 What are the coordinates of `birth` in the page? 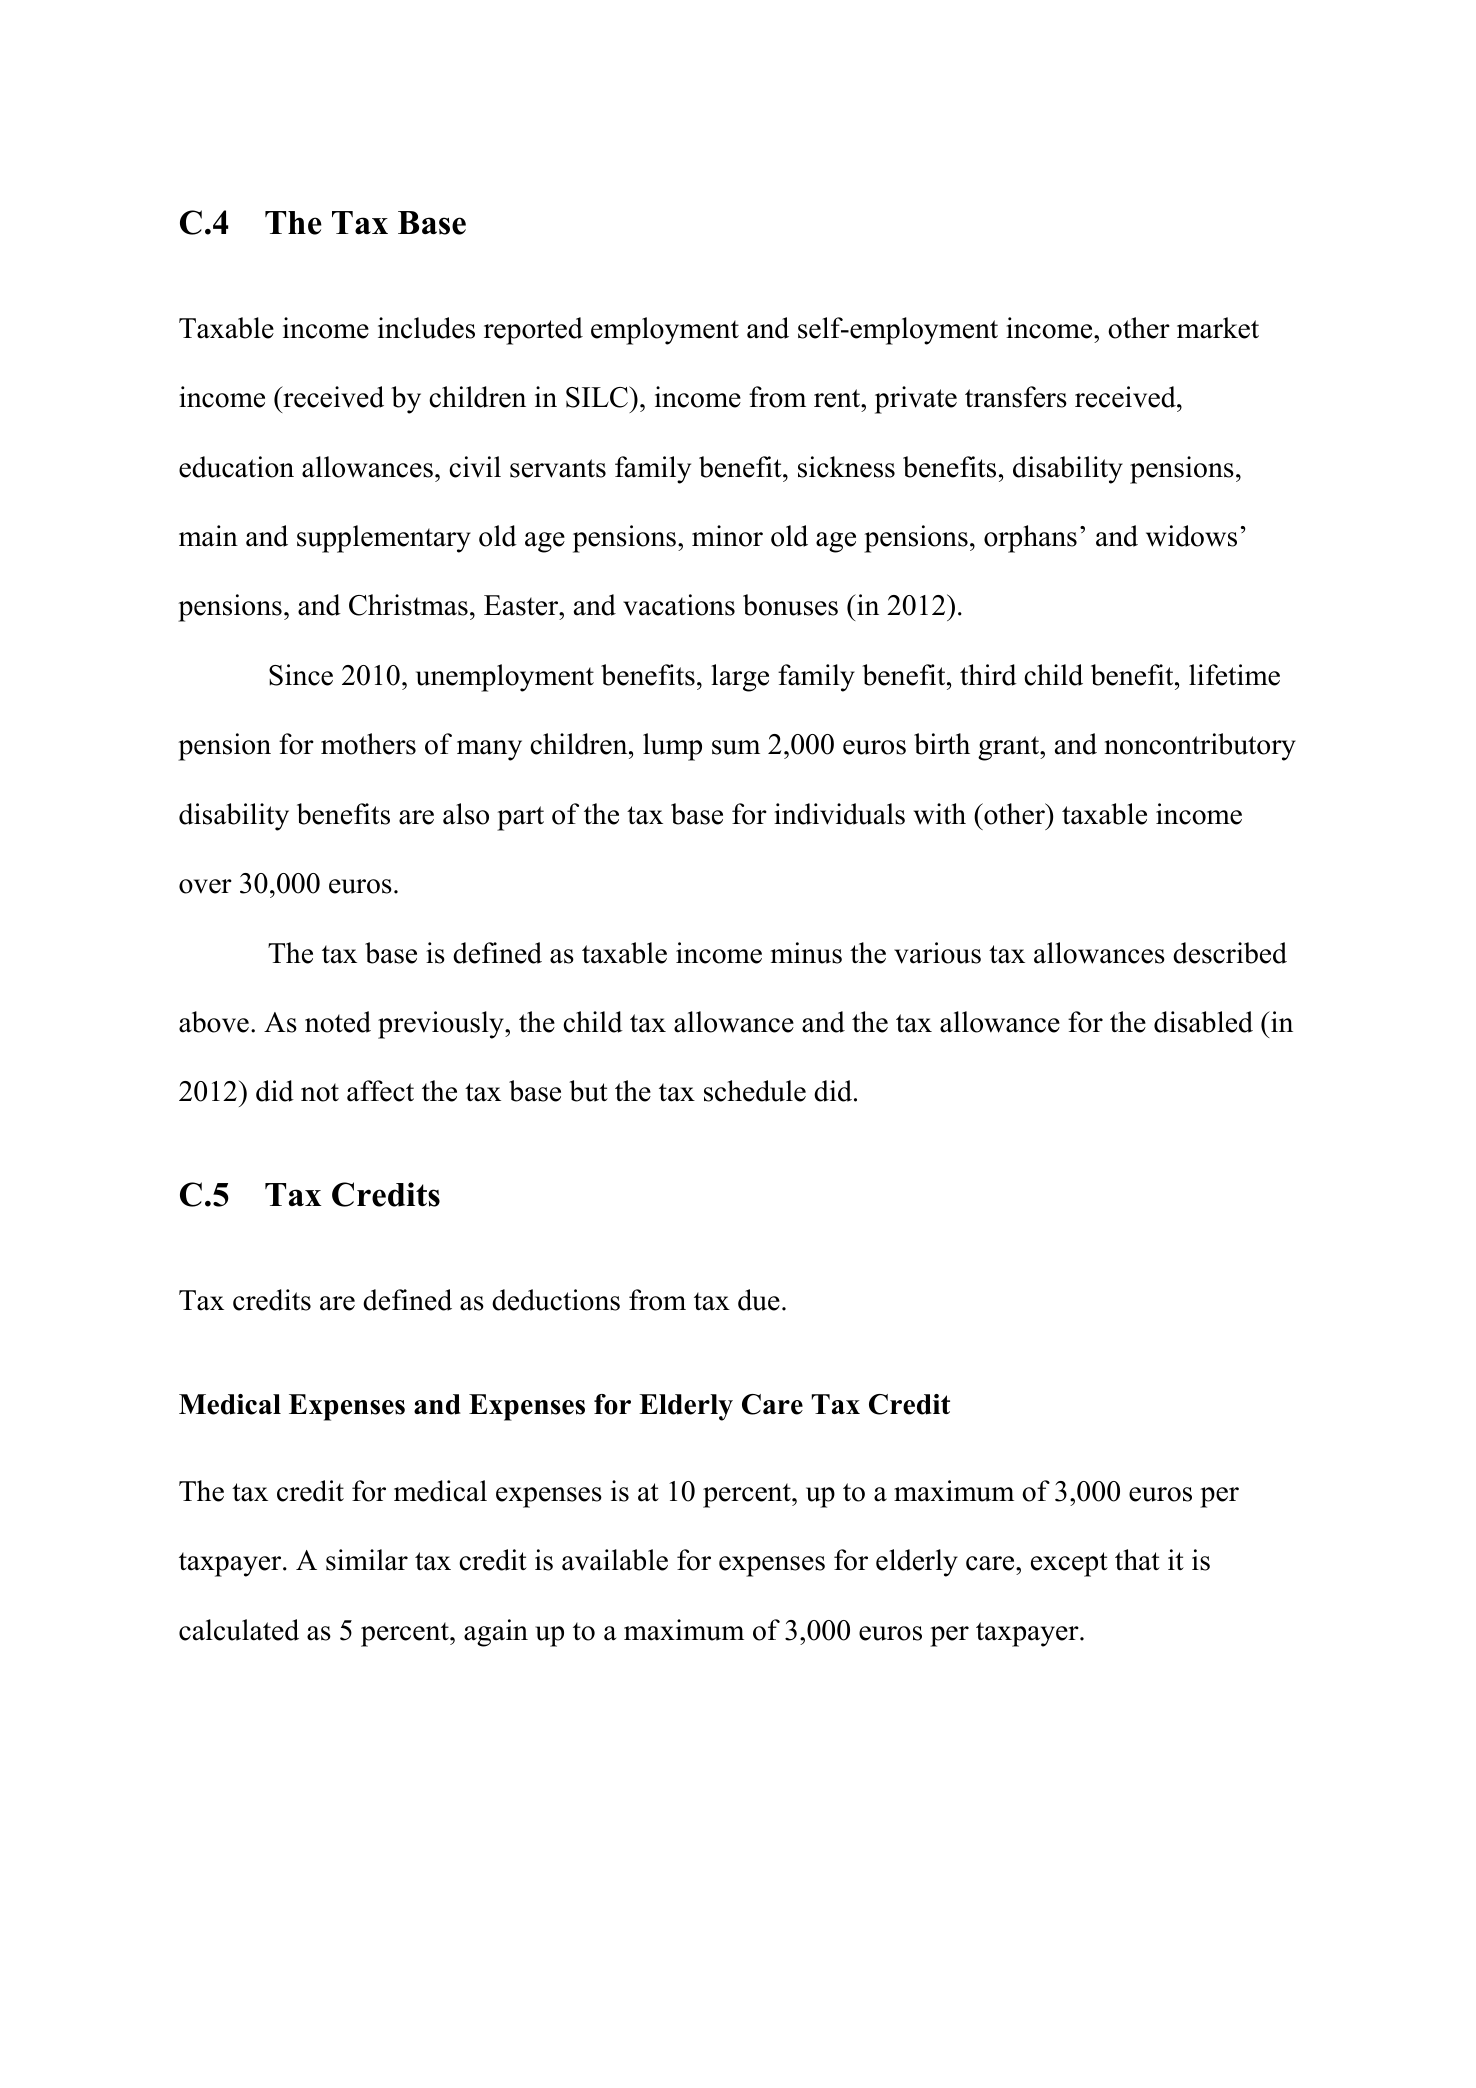 It's located at (942, 744).
